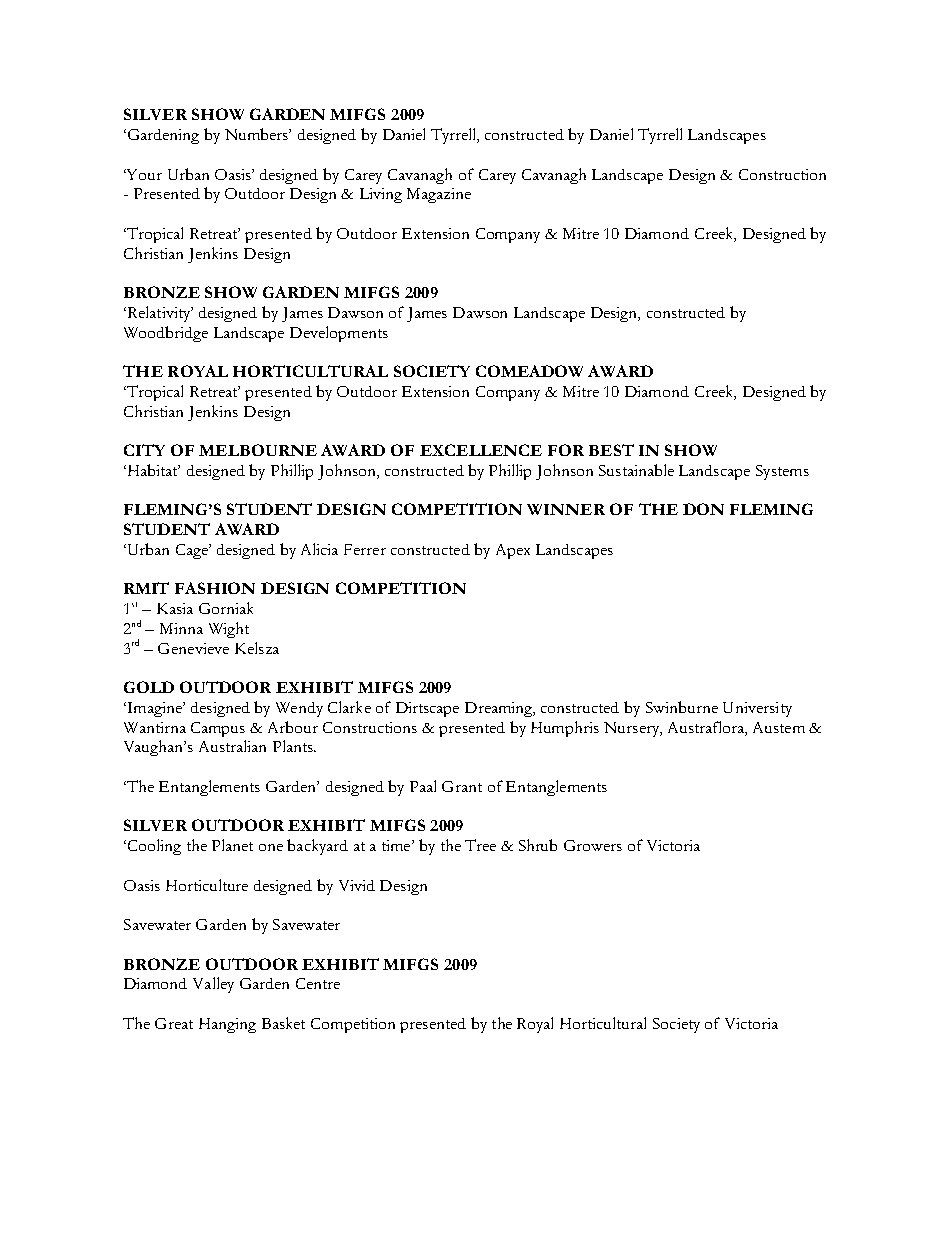 This document has width=952, height=1233. I want to click on Living, so click(381, 195).
